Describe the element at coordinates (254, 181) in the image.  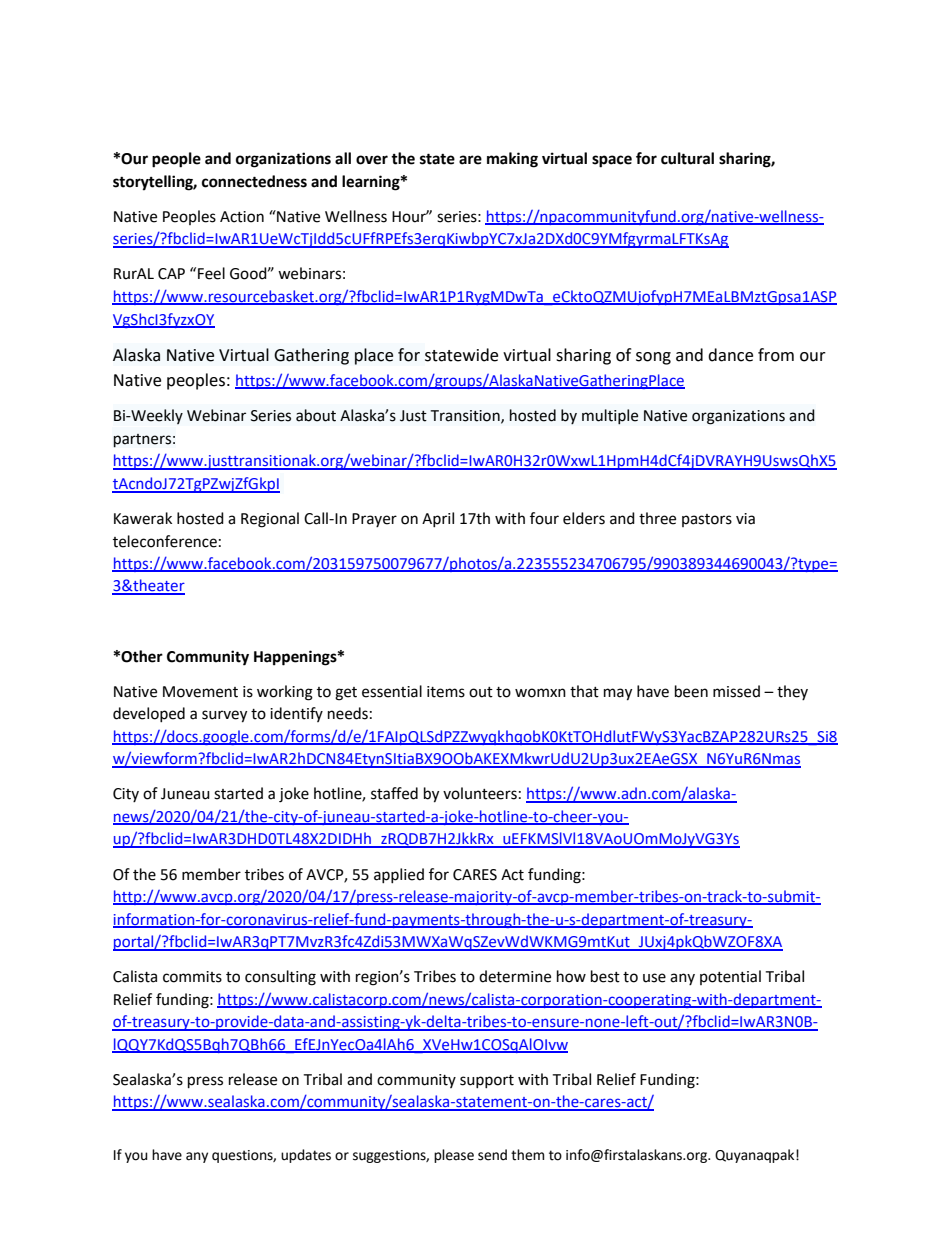
I see `connectedness` at that location.
